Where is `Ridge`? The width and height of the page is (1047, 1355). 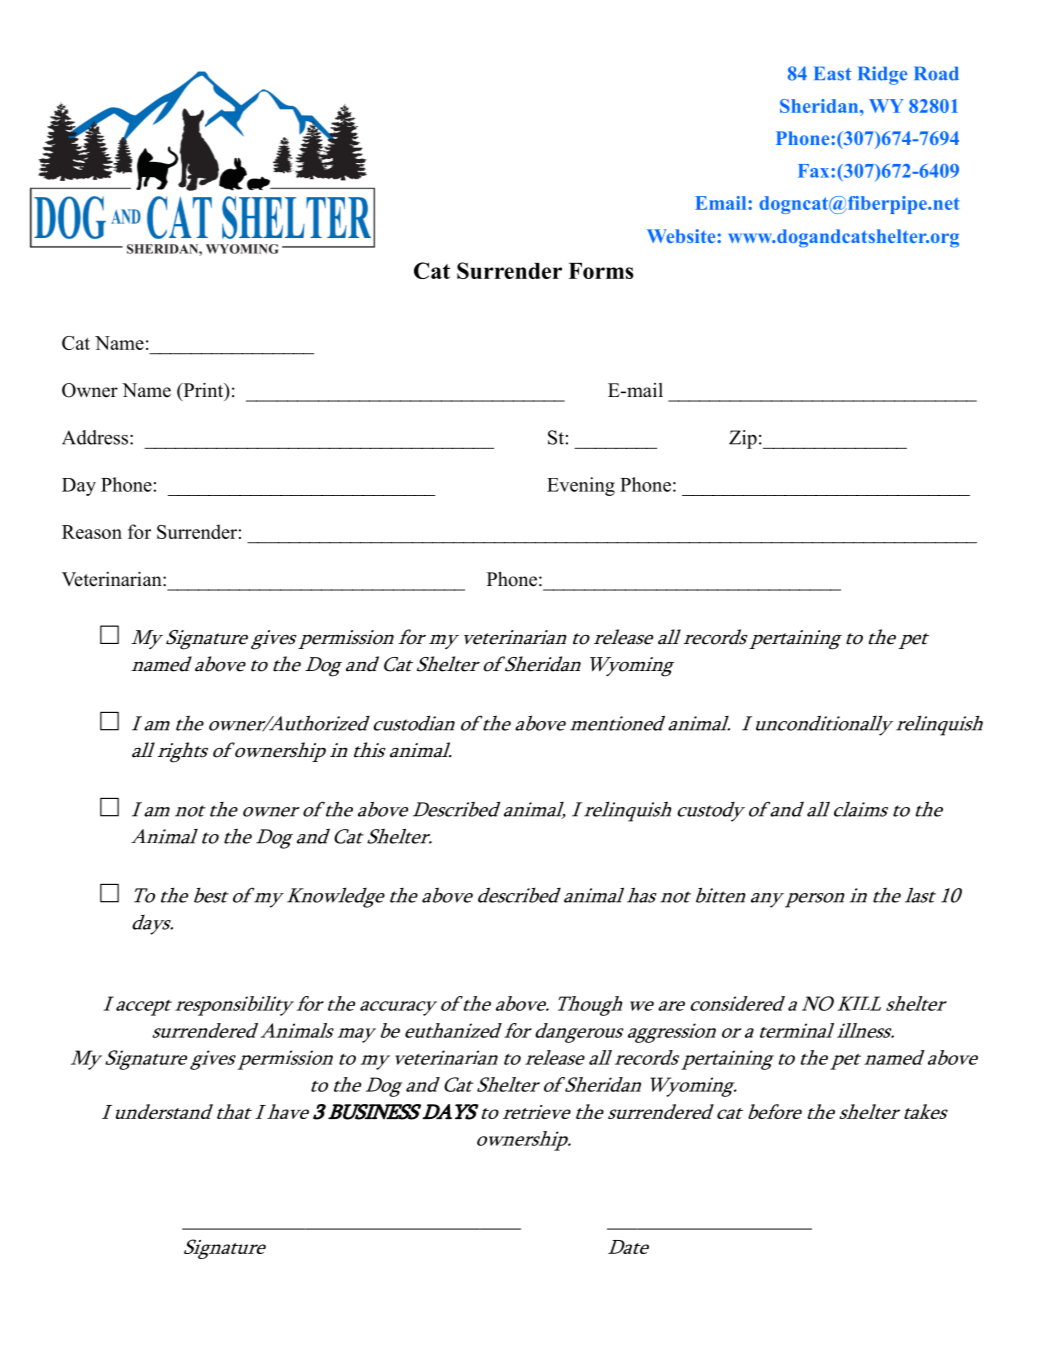
Ridge is located at coordinates (882, 75).
